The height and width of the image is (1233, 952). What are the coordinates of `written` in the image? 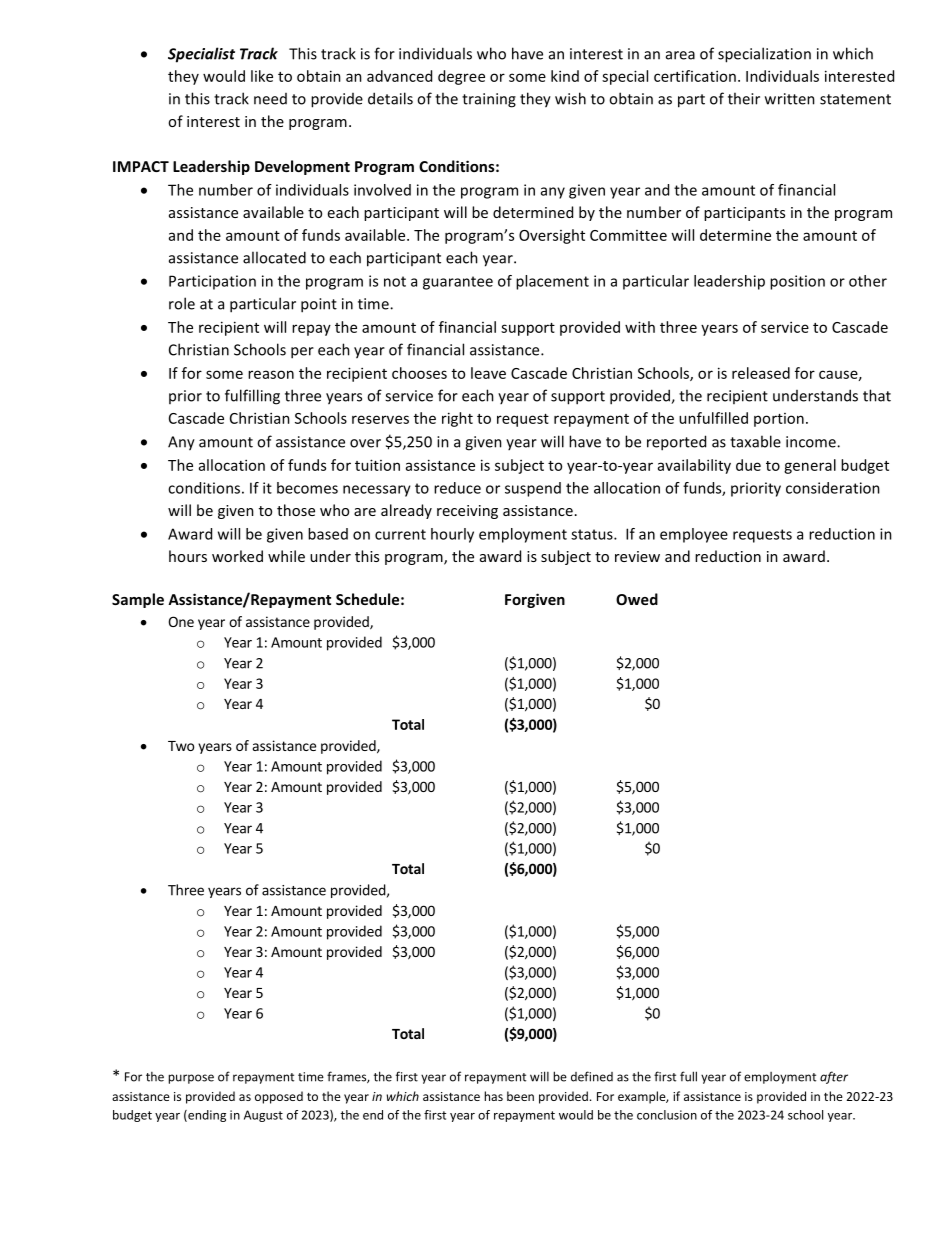 It's located at (790, 99).
